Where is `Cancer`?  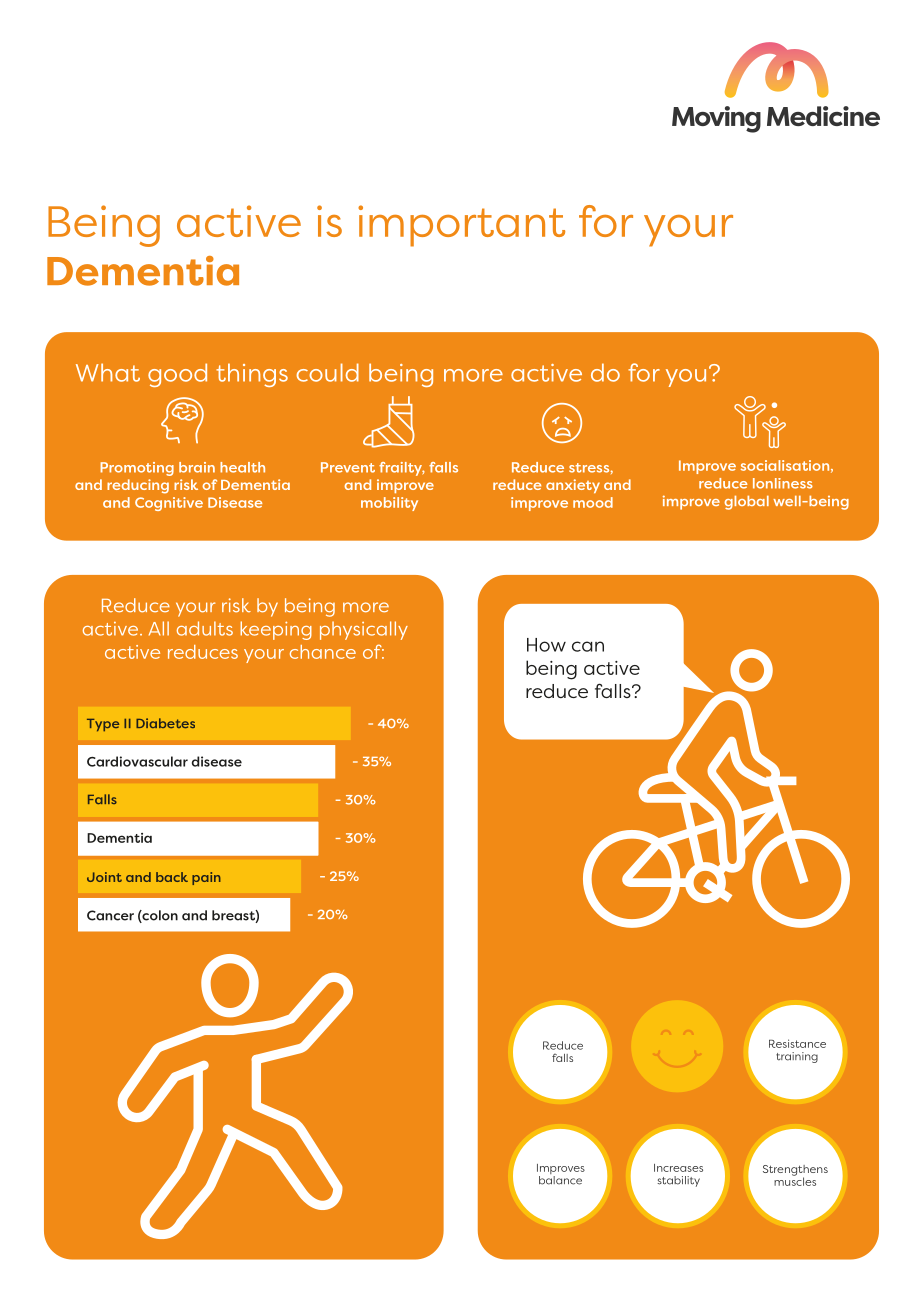 Cancer is located at coordinates (110, 915).
